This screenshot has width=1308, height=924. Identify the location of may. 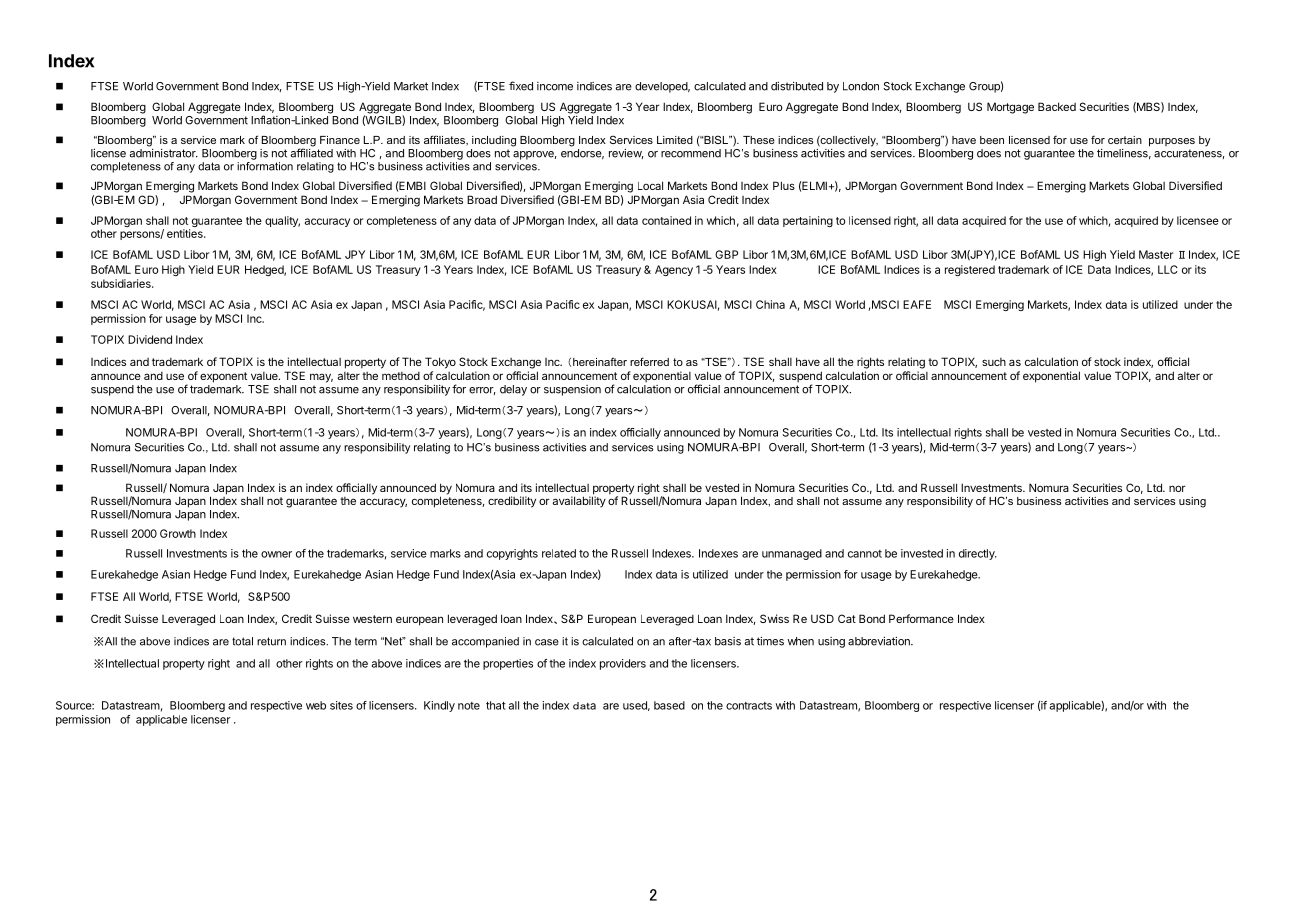
(321, 378).
